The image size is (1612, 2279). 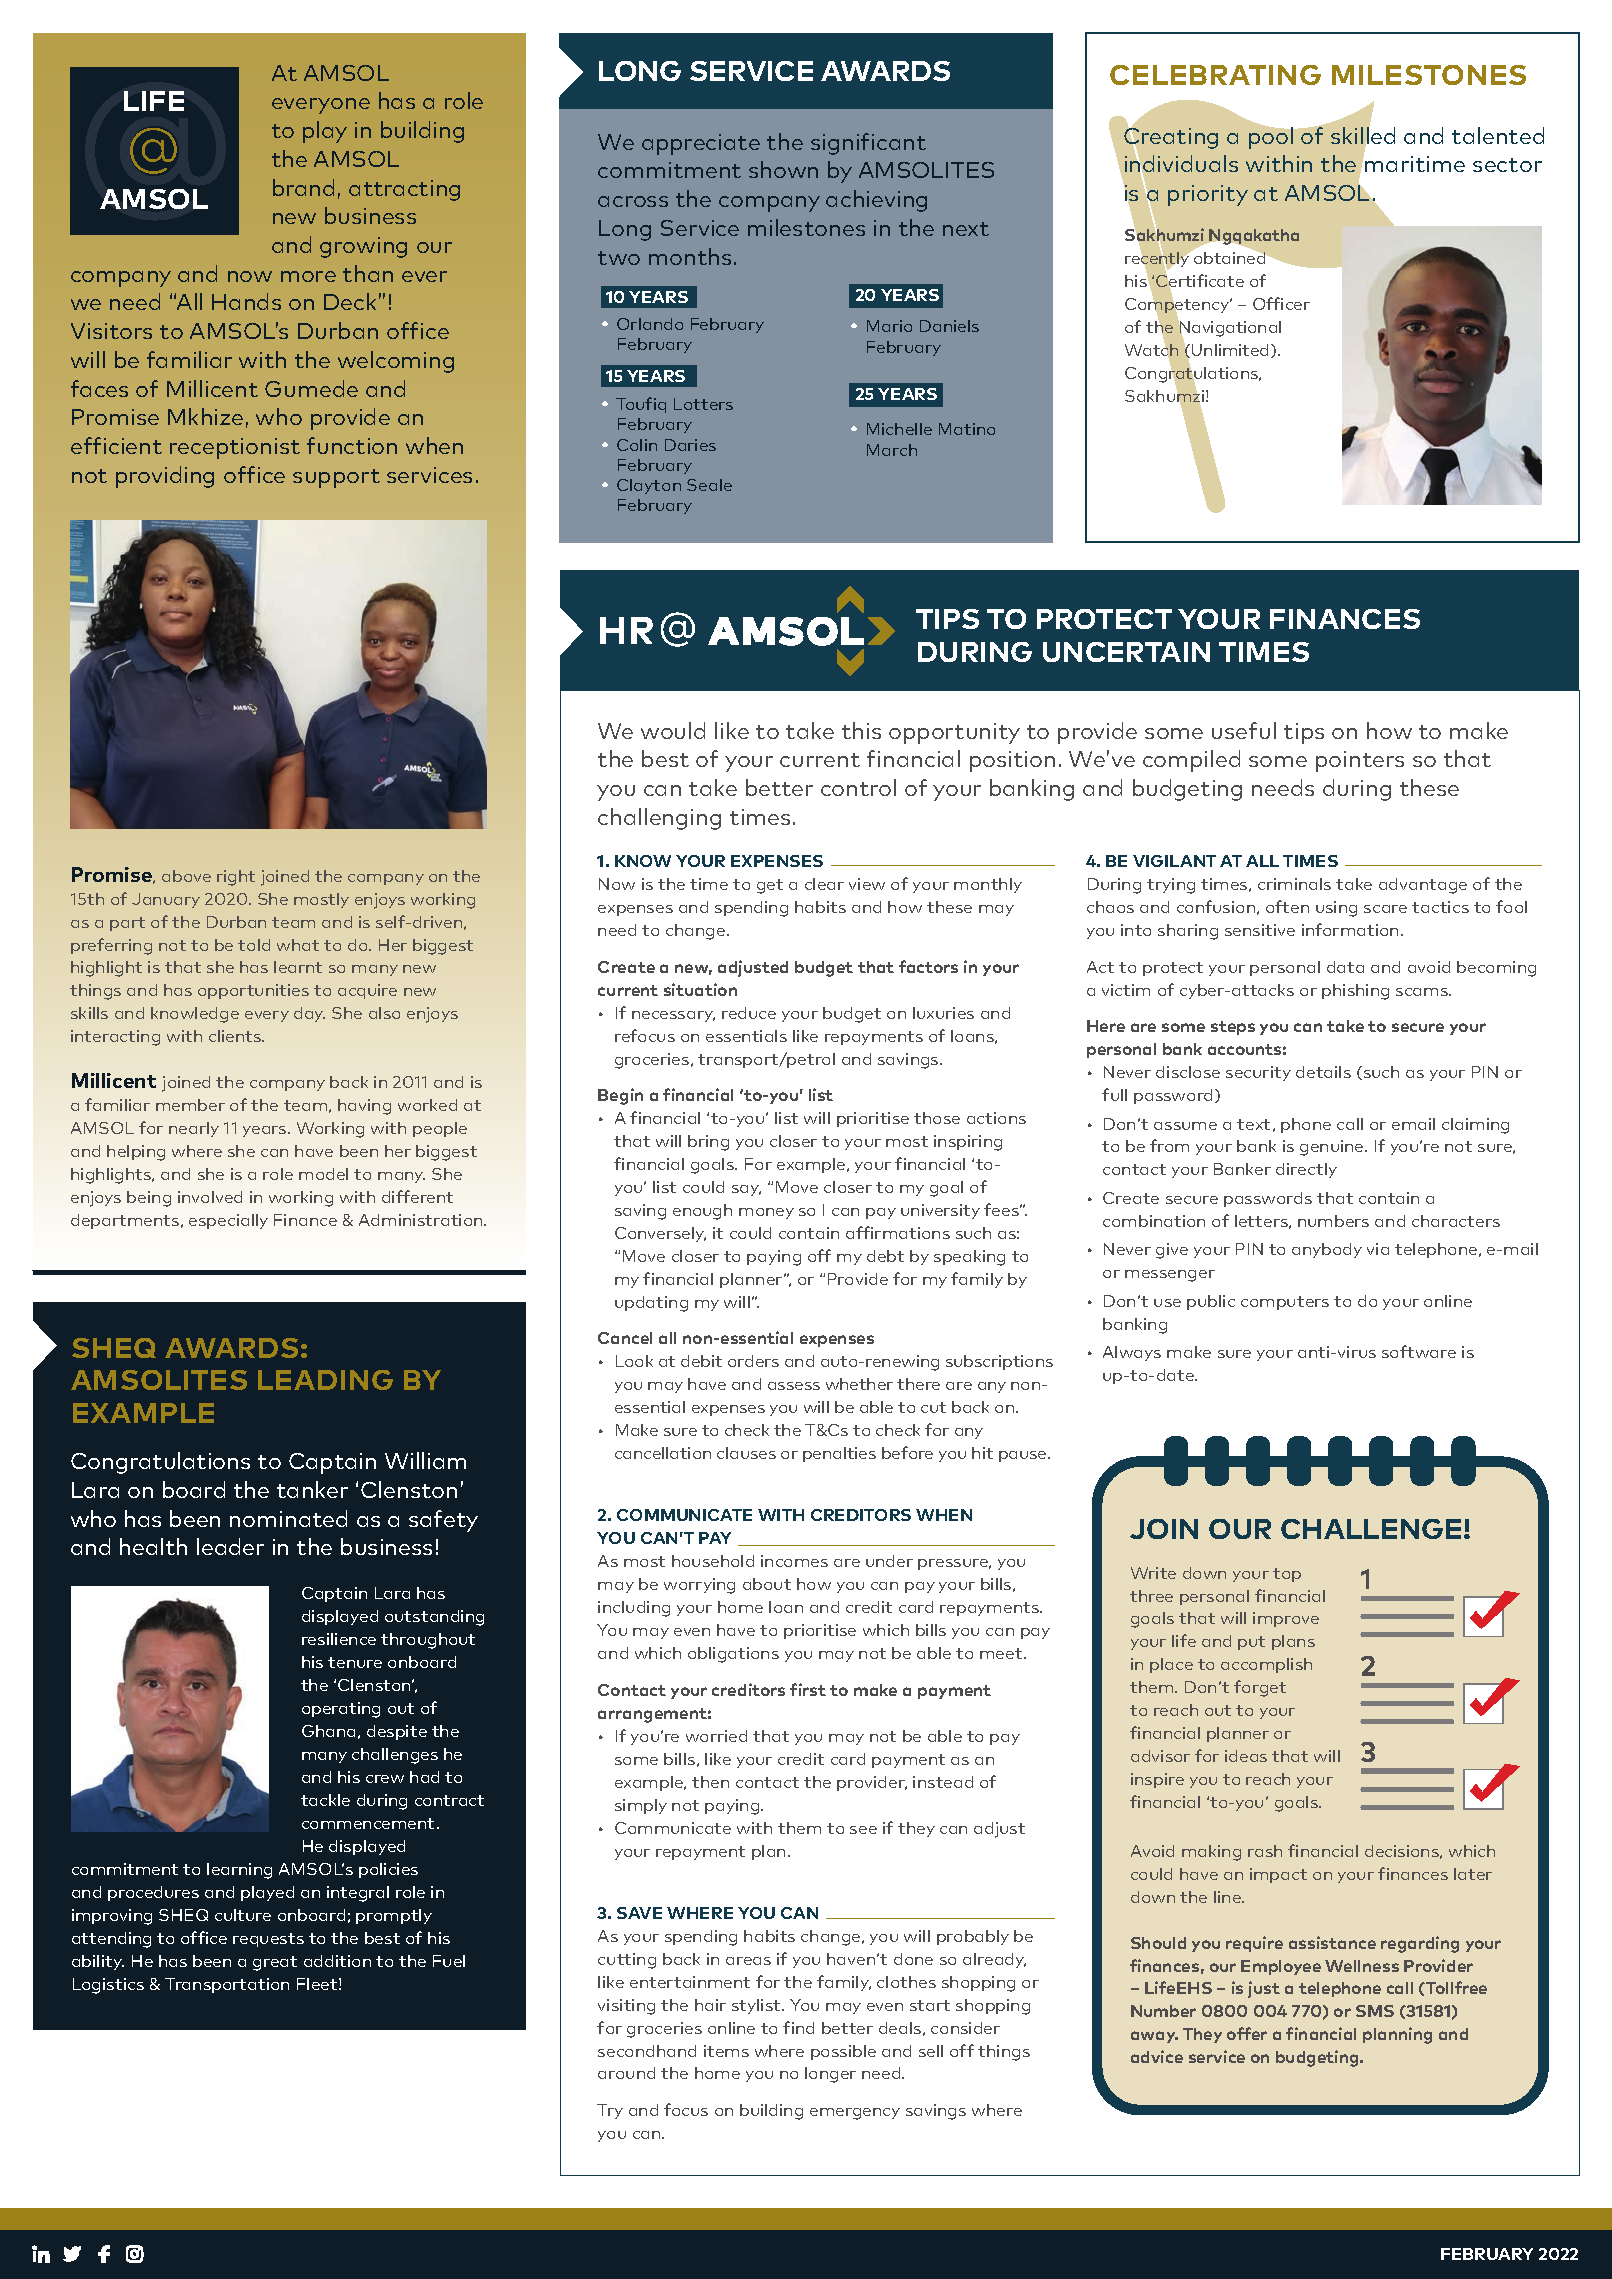 I want to click on control, so click(x=858, y=787).
